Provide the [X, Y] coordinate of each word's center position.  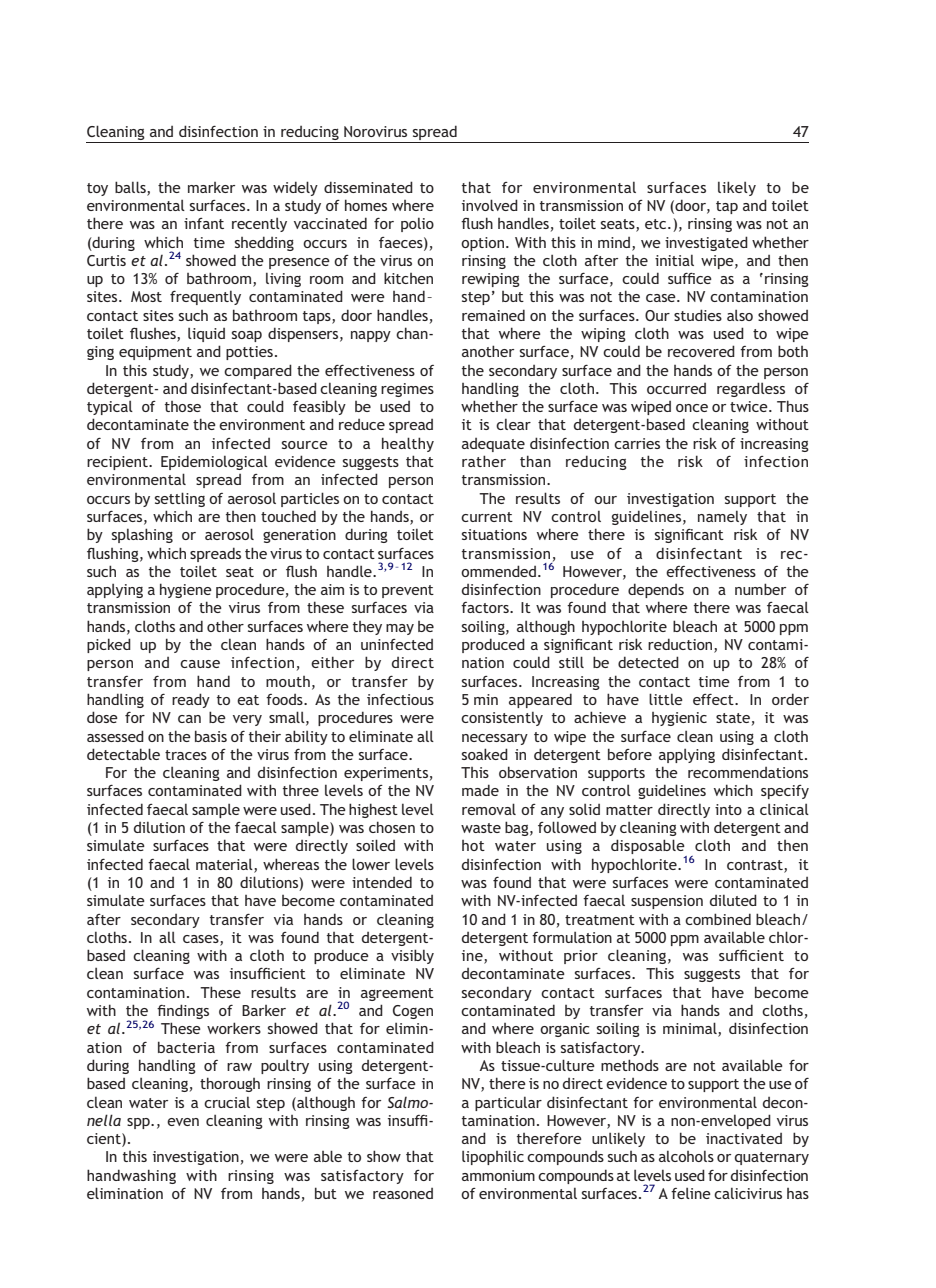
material [225, 865]
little [666, 699]
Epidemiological [214, 462]
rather [484, 461]
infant [204, 223]
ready [191, 700]
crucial [227, 1102]
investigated [706, 243]
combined [718, 919]
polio [417, 224]
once [692, 408]
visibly [412, 956]
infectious [400, 699]
